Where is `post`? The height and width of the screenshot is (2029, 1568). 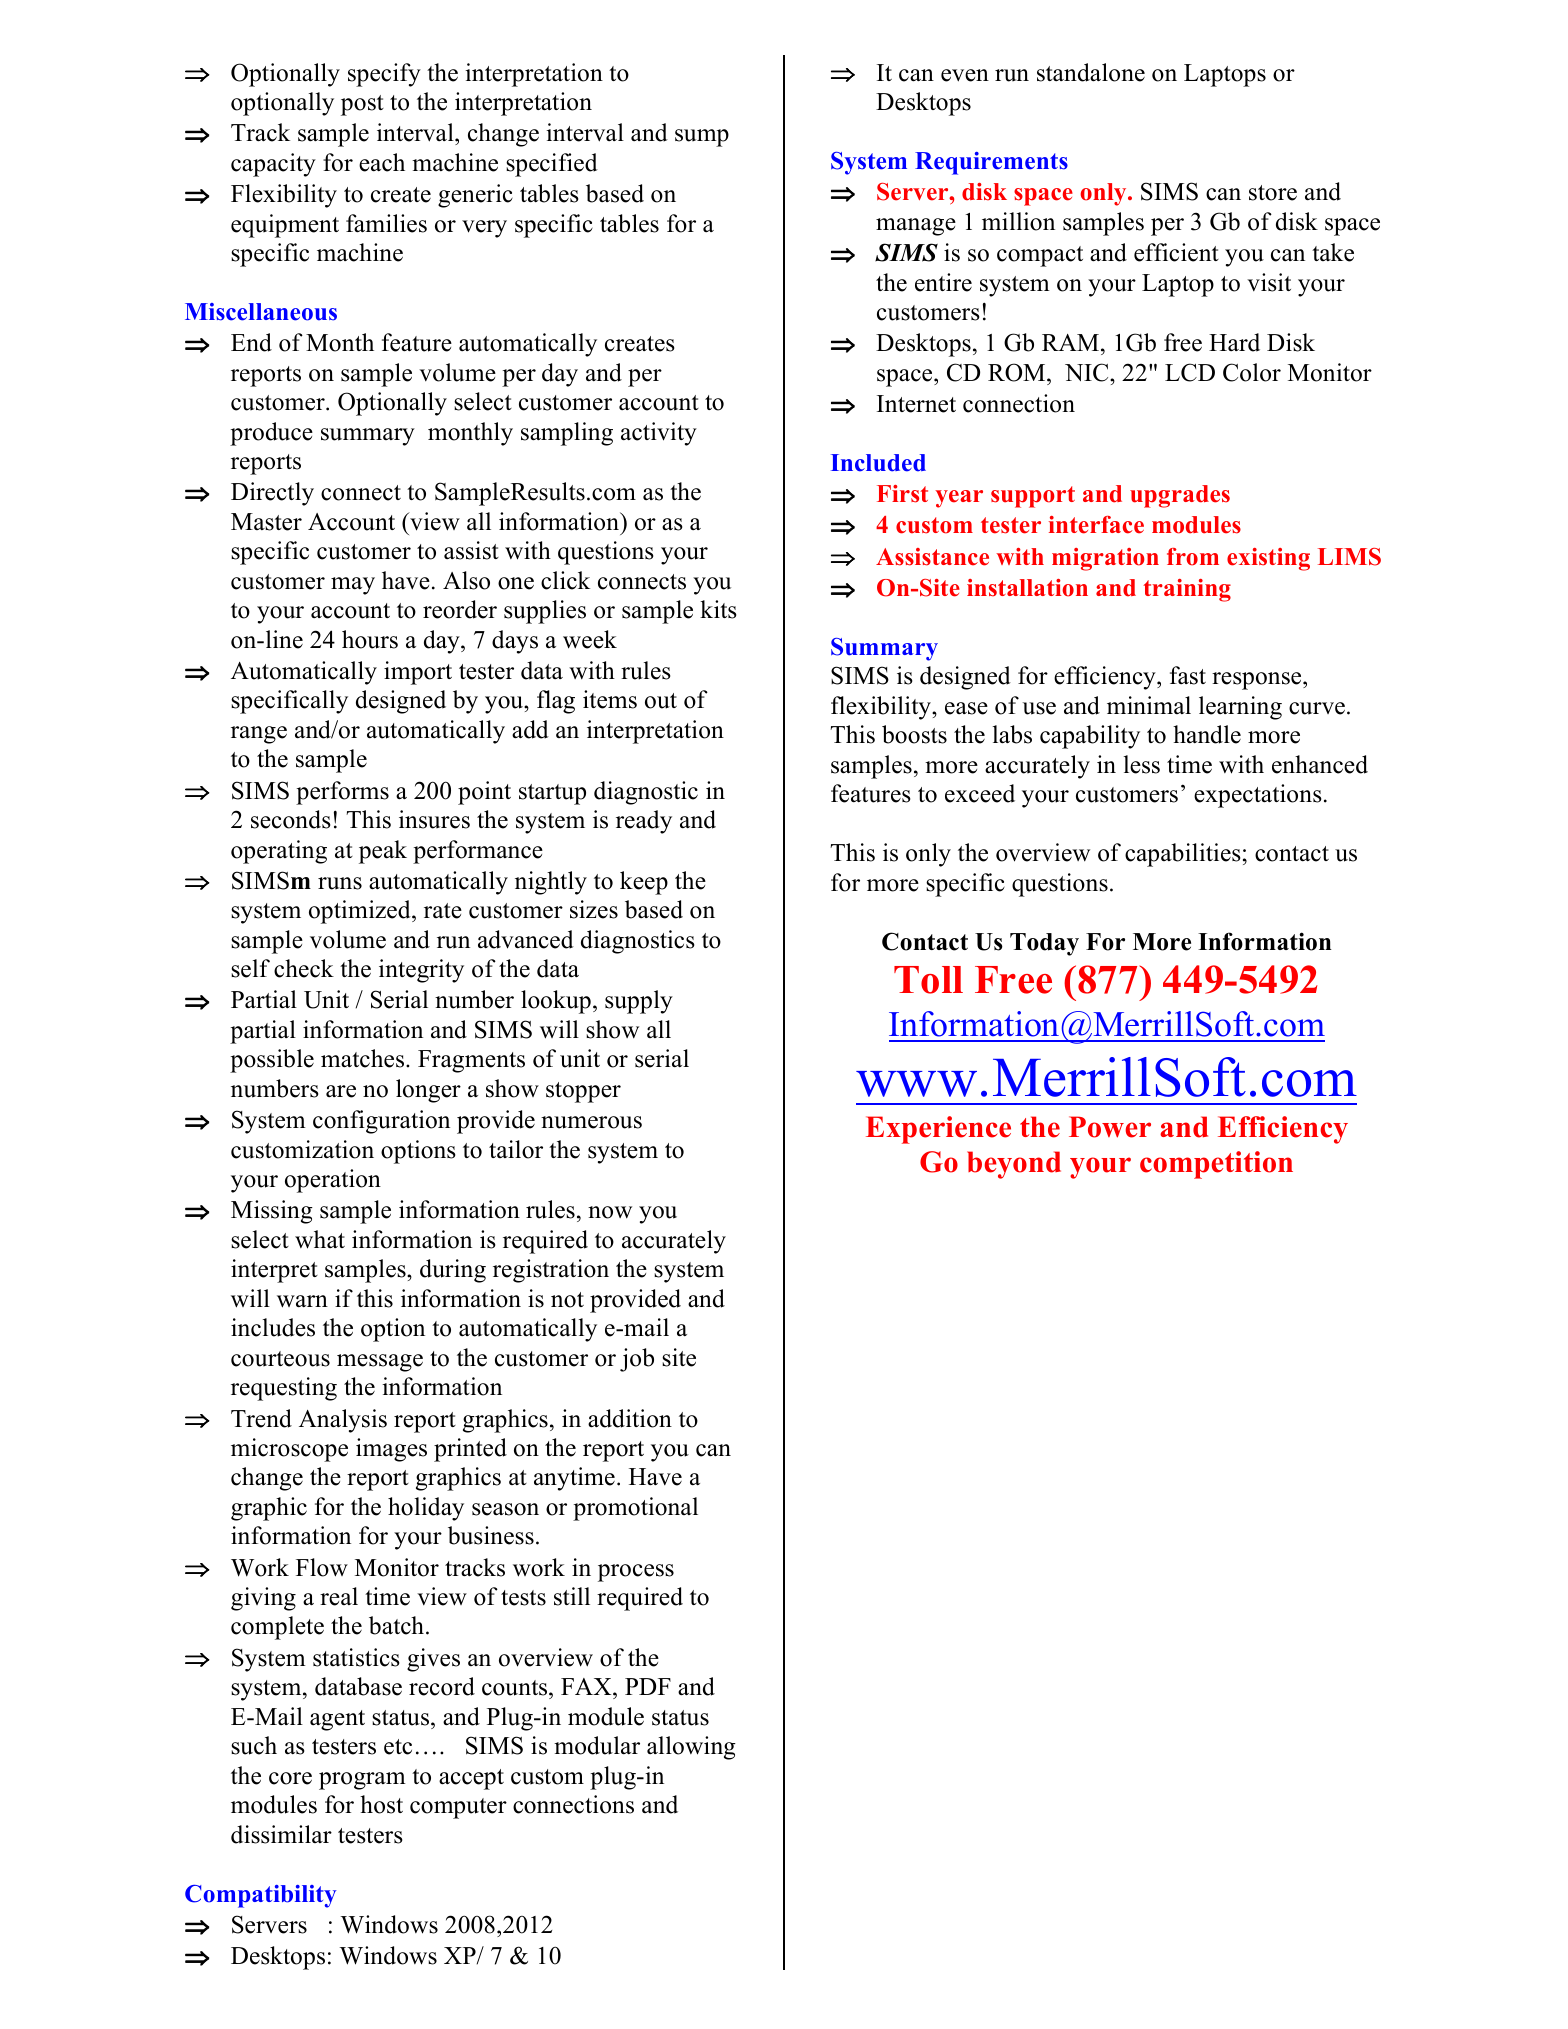 post is located at coordinates (362, 105).
